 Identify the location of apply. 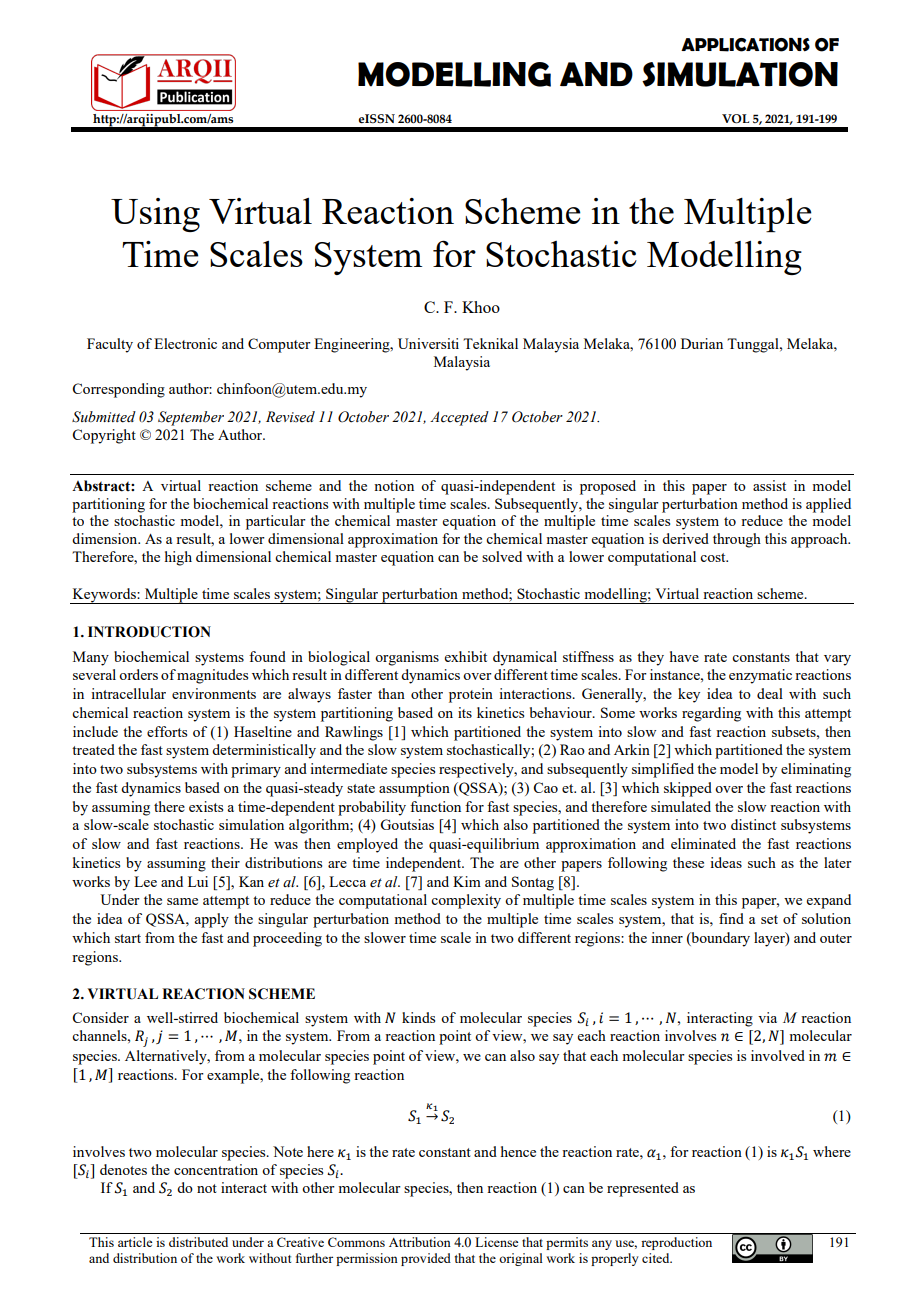
(211, 920).
